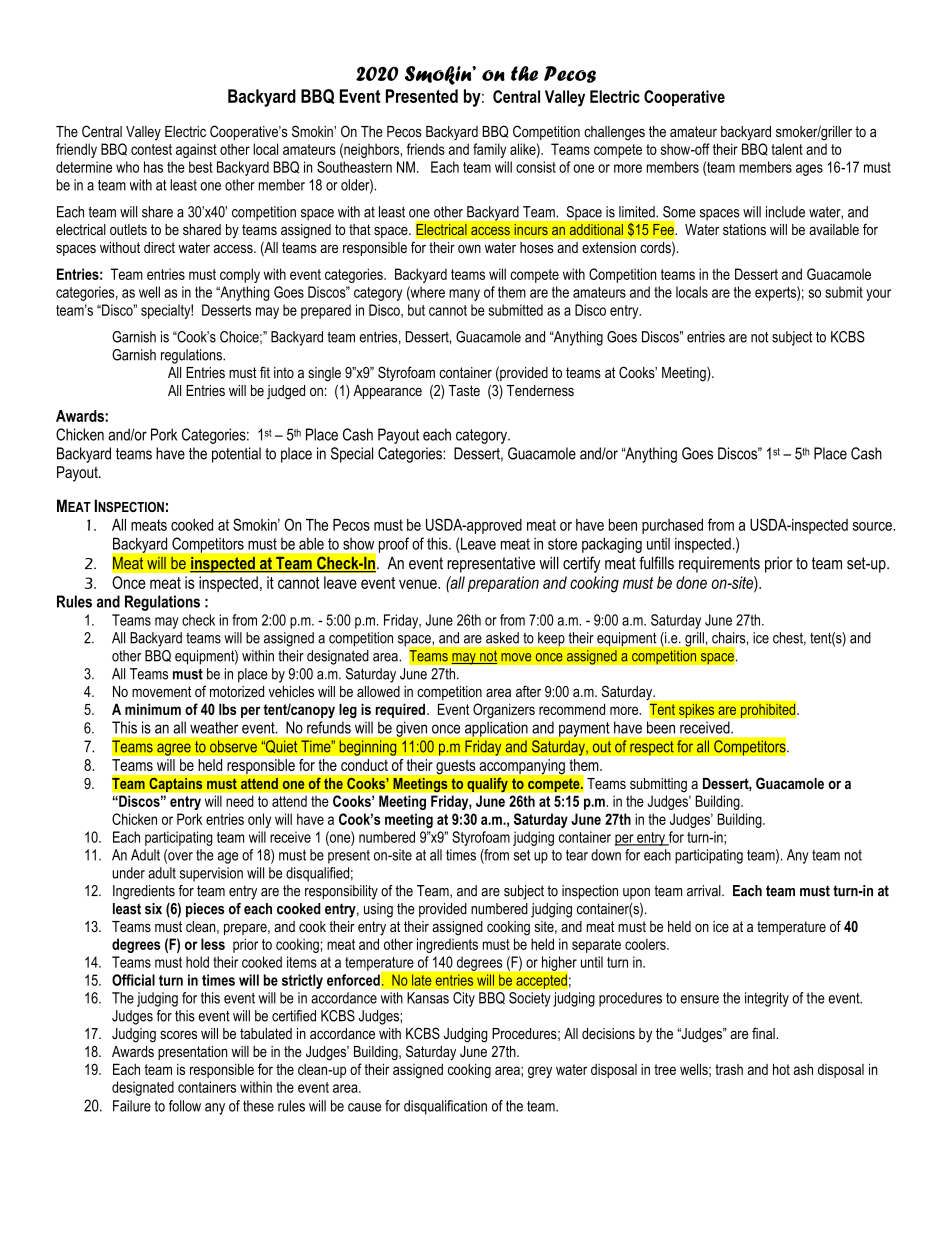 The width and height of the image is (952, 1233). Describe the element at coordinates (286, 392) in the image. I see `judged` at that location.
